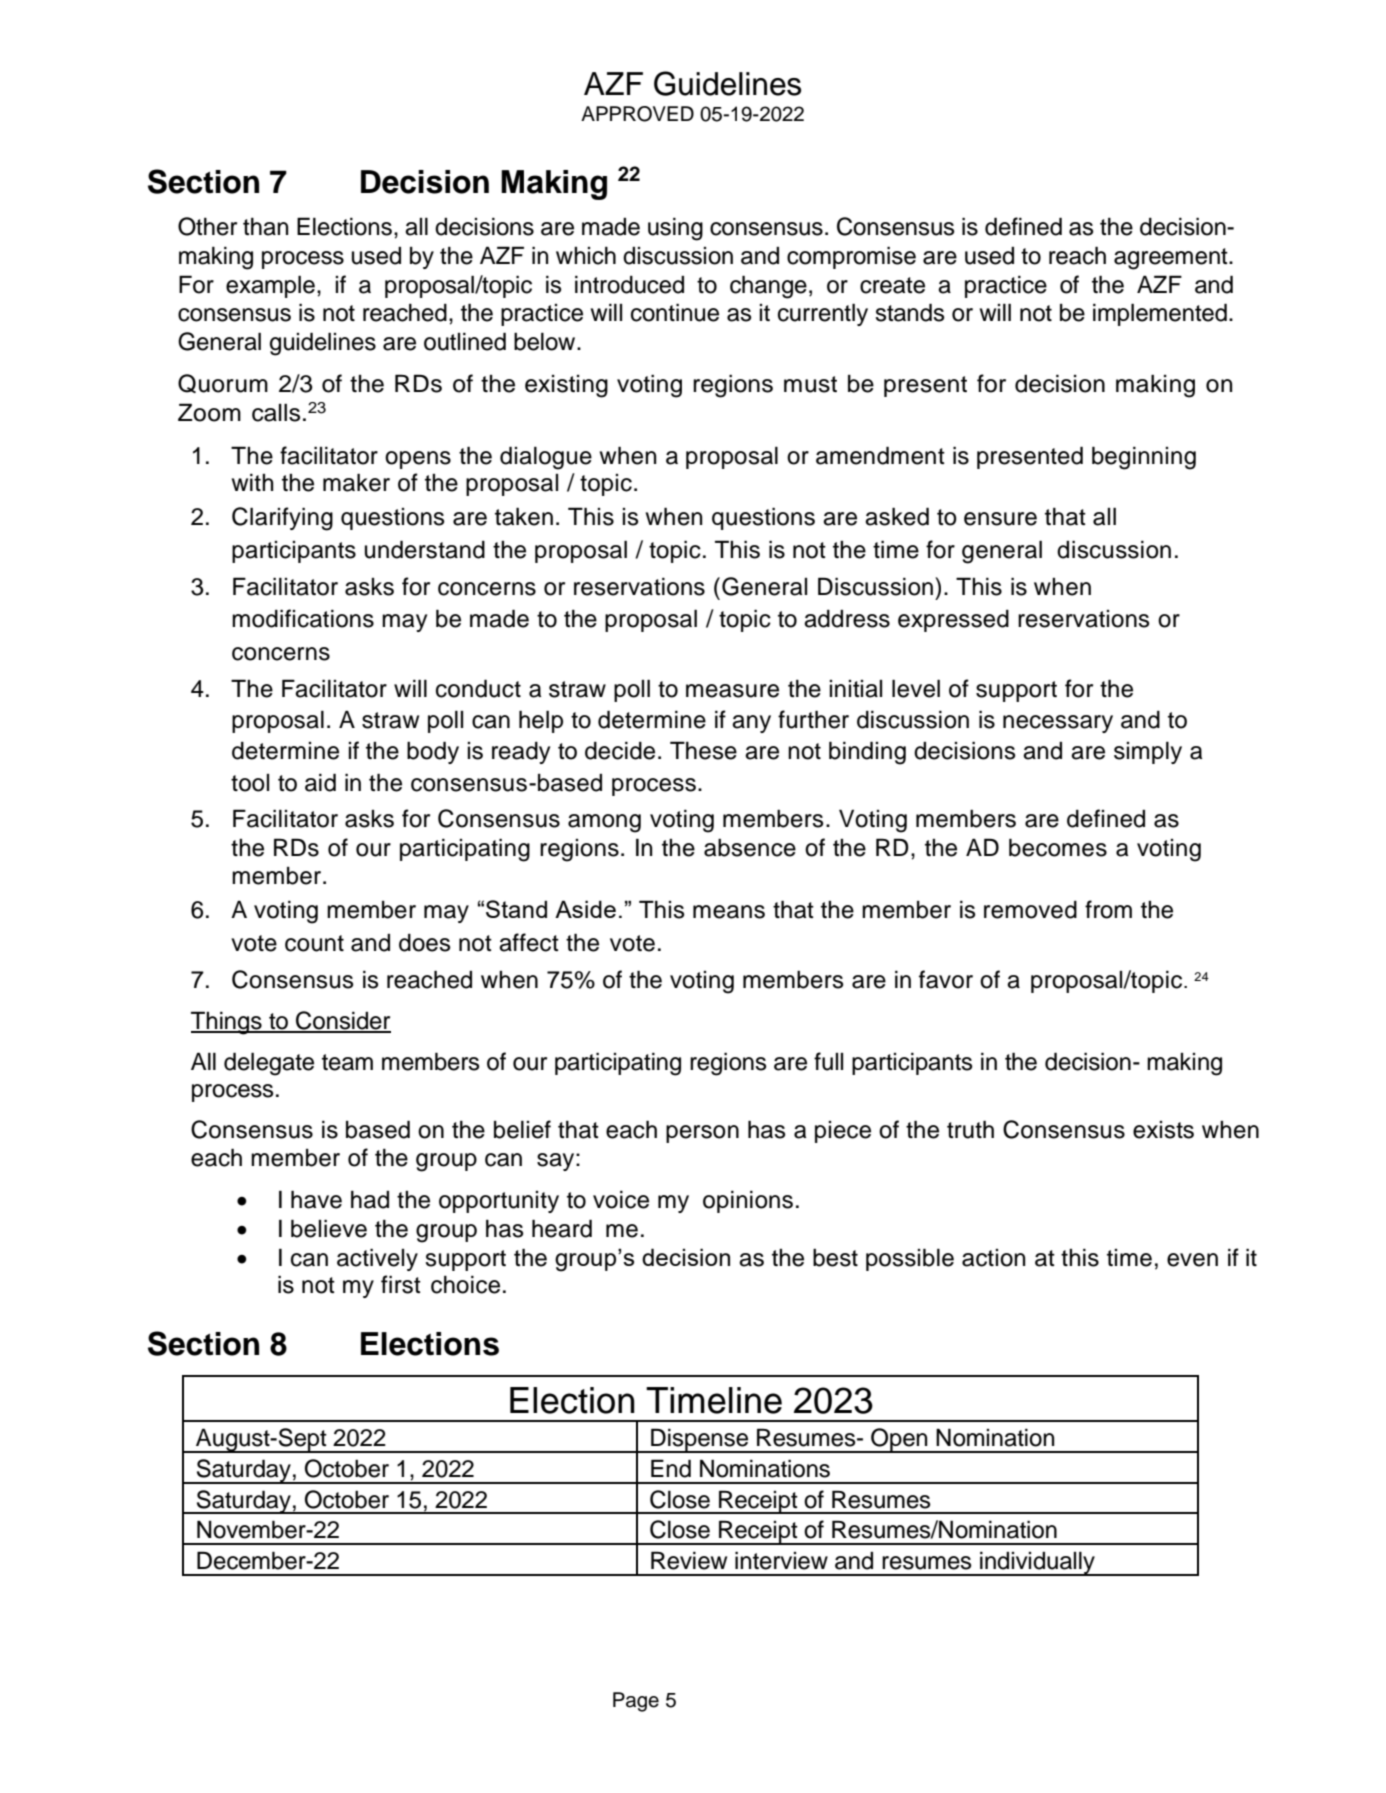 This document has height=1793, width=1386. I want to click on count, so click(314, 943).
